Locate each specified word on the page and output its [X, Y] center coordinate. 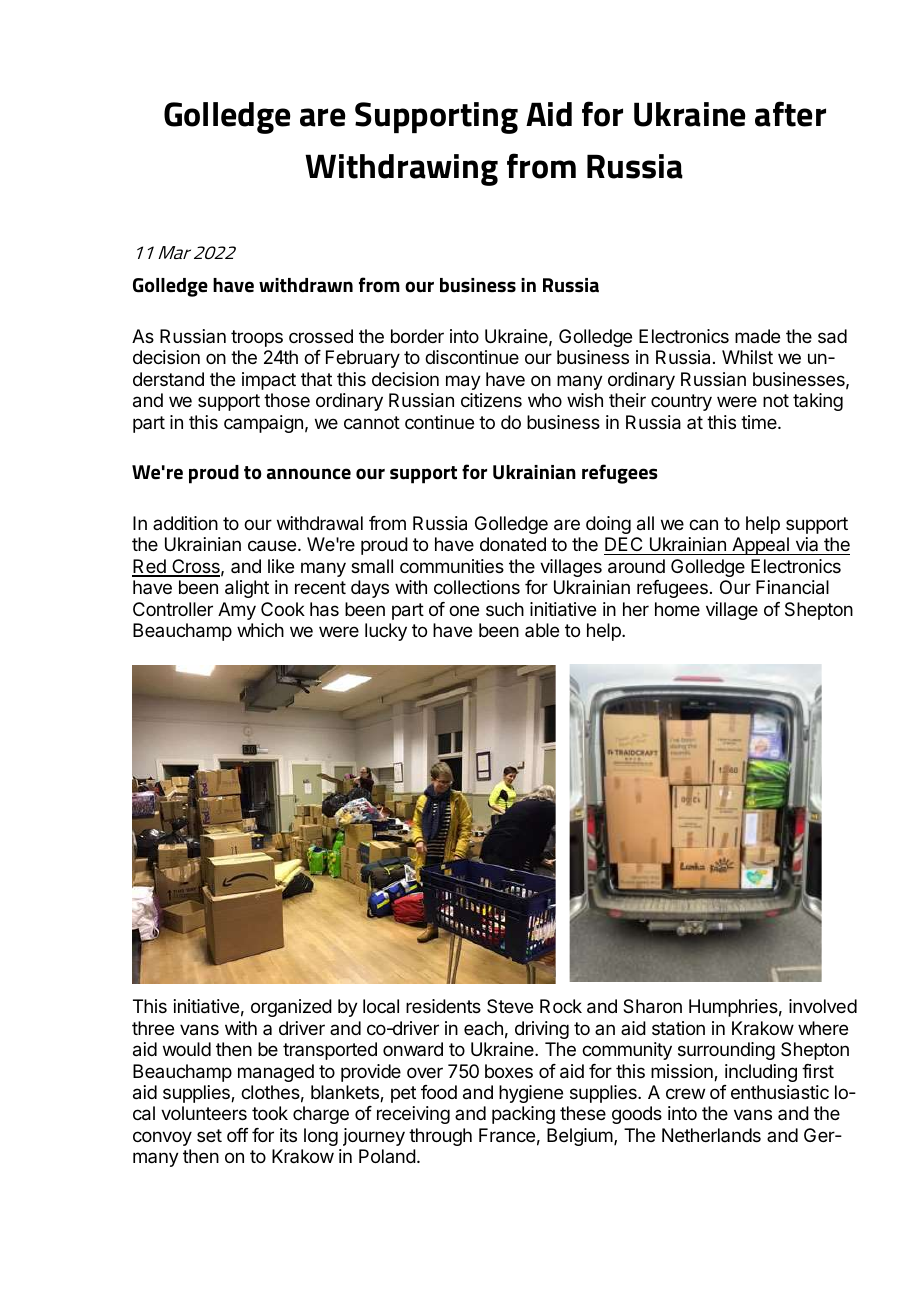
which [260, 630]
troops [257, 338]
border [417, 336]
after [790, 114]
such [505, 609]
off [238, 1135]
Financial [792, 587]
